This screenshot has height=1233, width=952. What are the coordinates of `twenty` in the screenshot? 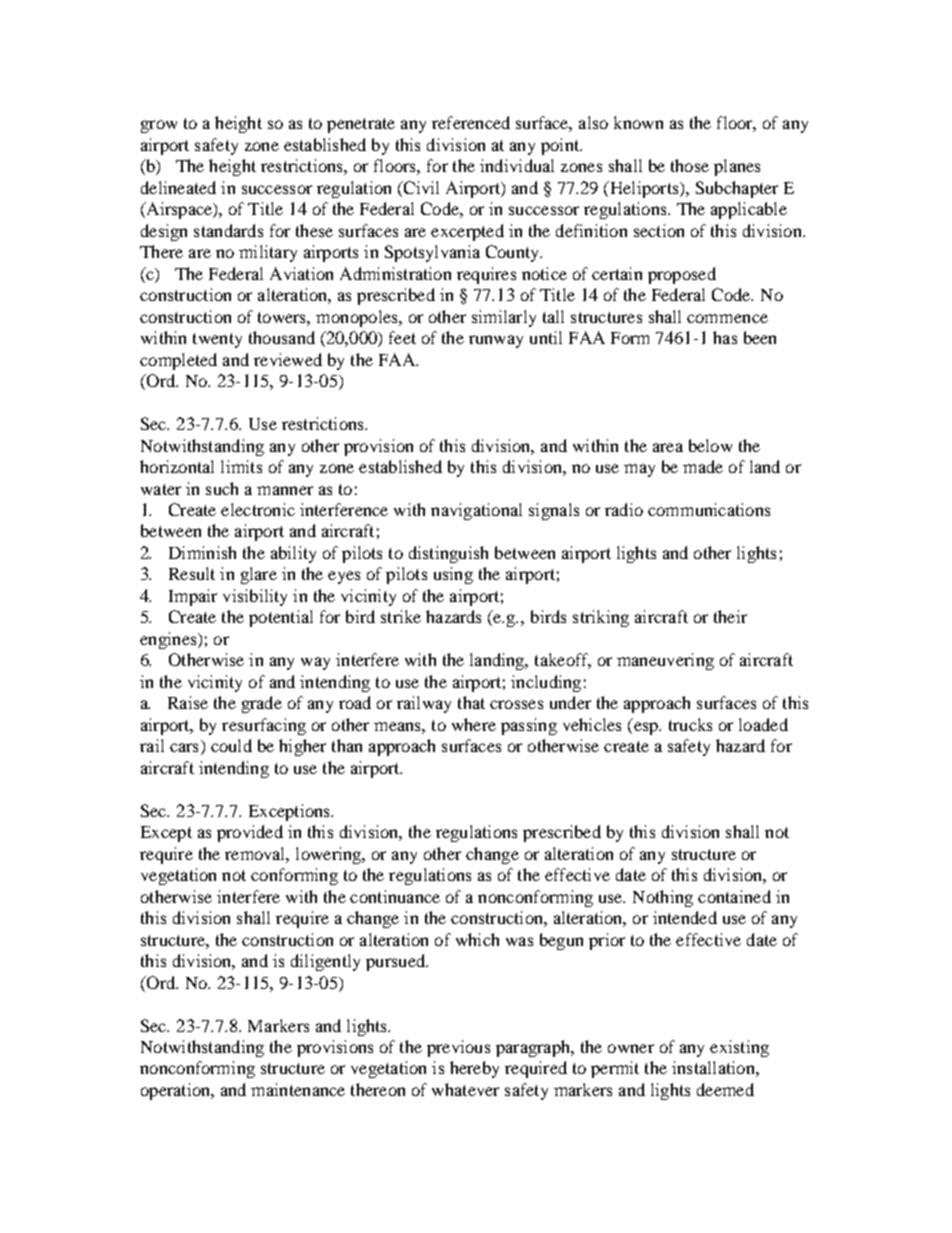 It's located at (217, 340).
